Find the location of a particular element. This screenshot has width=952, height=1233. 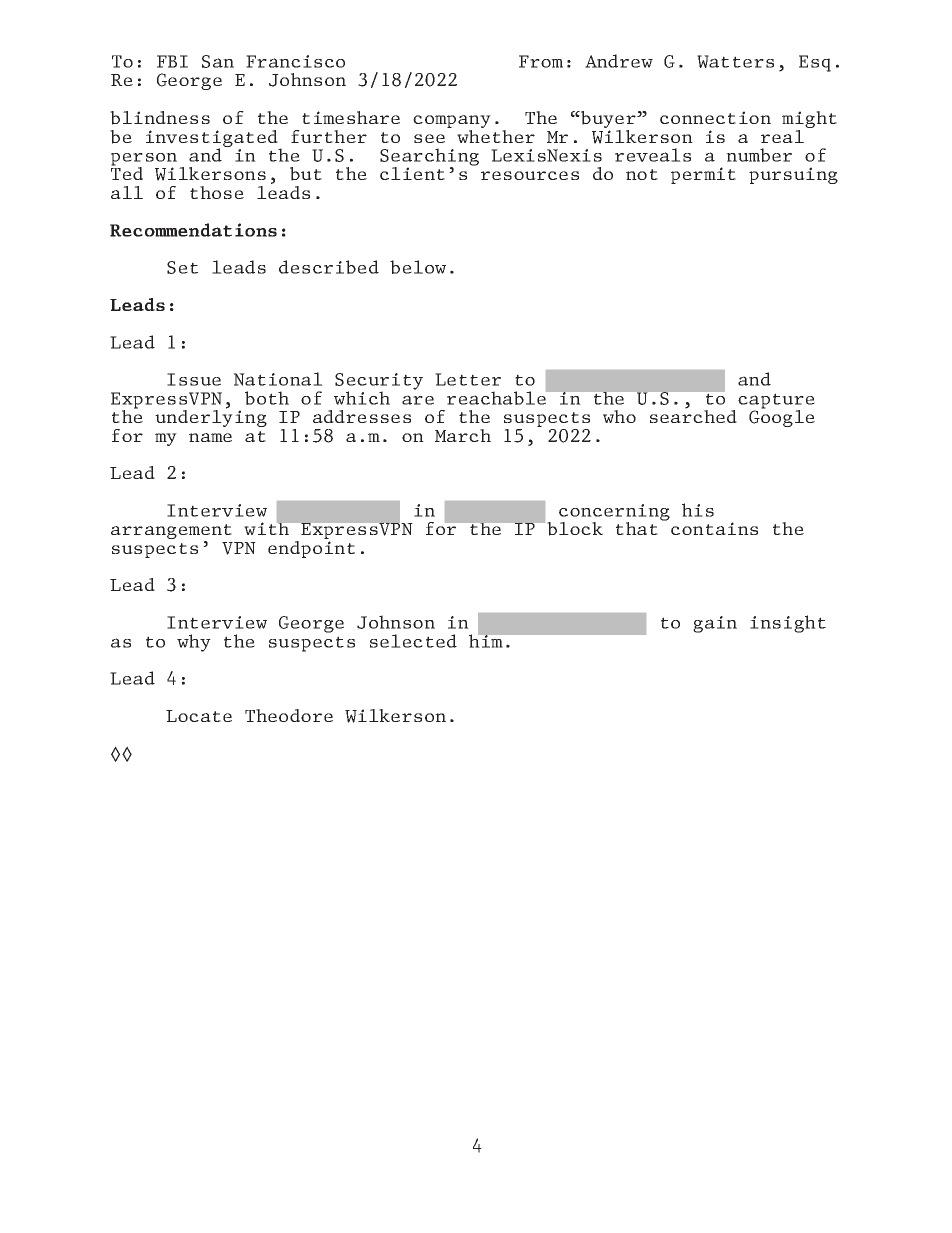

below is located at coordinates (418, 267).
